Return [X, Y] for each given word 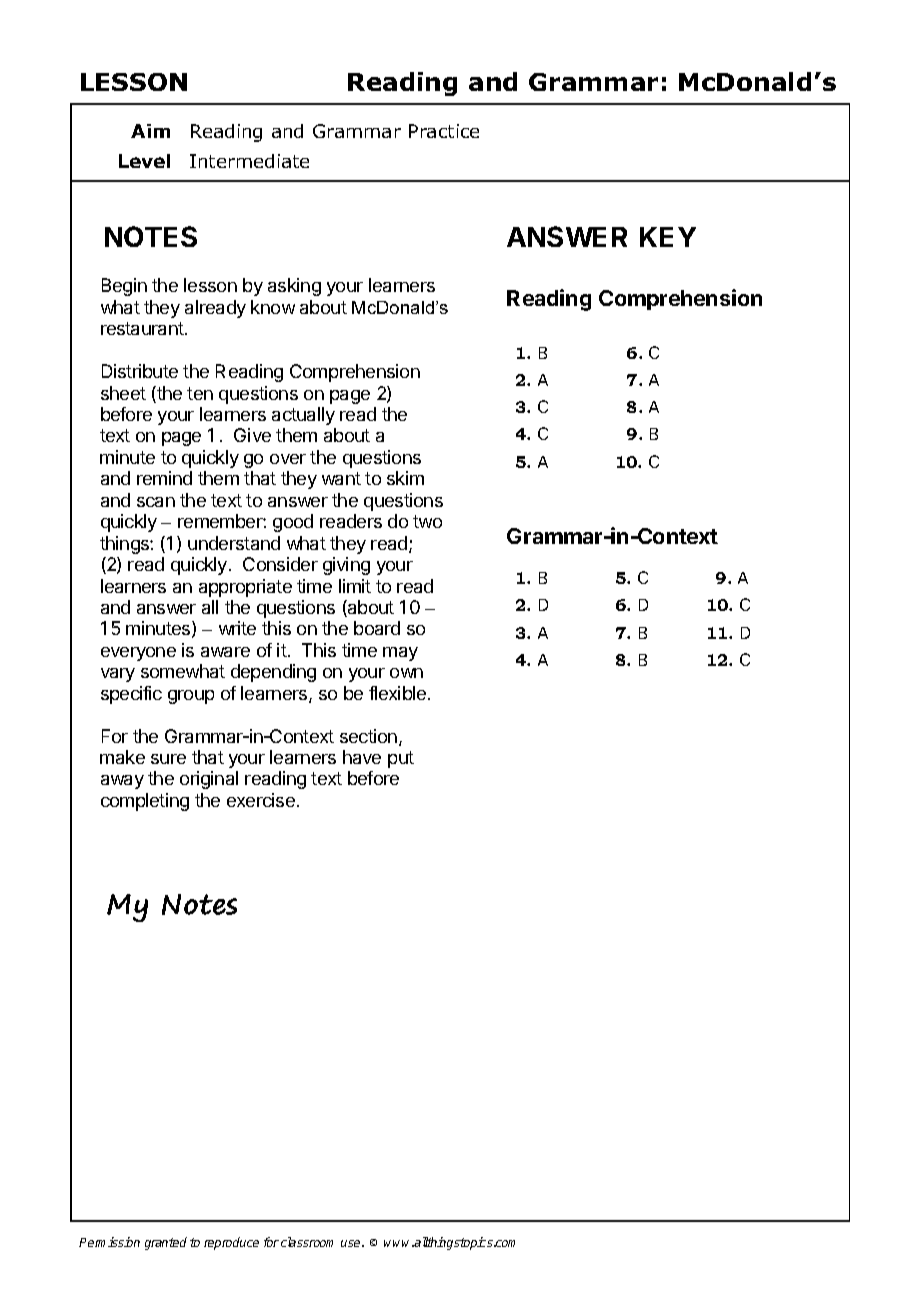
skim [405, 478]
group [191, 697]
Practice [444, 131]
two [427, 521]
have [362, 757]
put [401, 759]
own [406, 673]
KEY [668, 237]
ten [200, 393]
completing [145, 802]
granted [166, 1243]
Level [144, 161]
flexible [399, 693]
